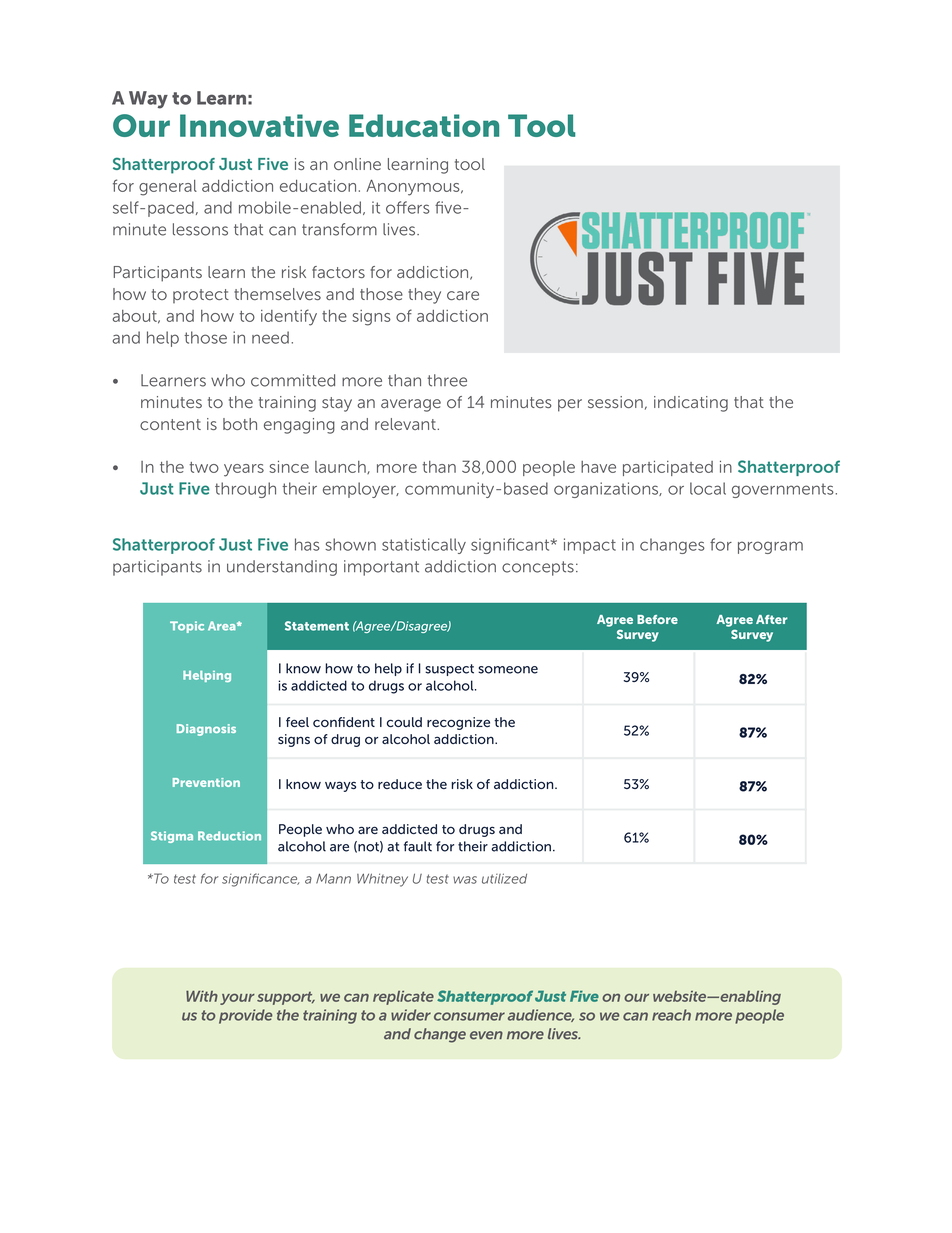 The width and height of the document is (952, 1233). I want to click on understanding, so click(282, 568).
